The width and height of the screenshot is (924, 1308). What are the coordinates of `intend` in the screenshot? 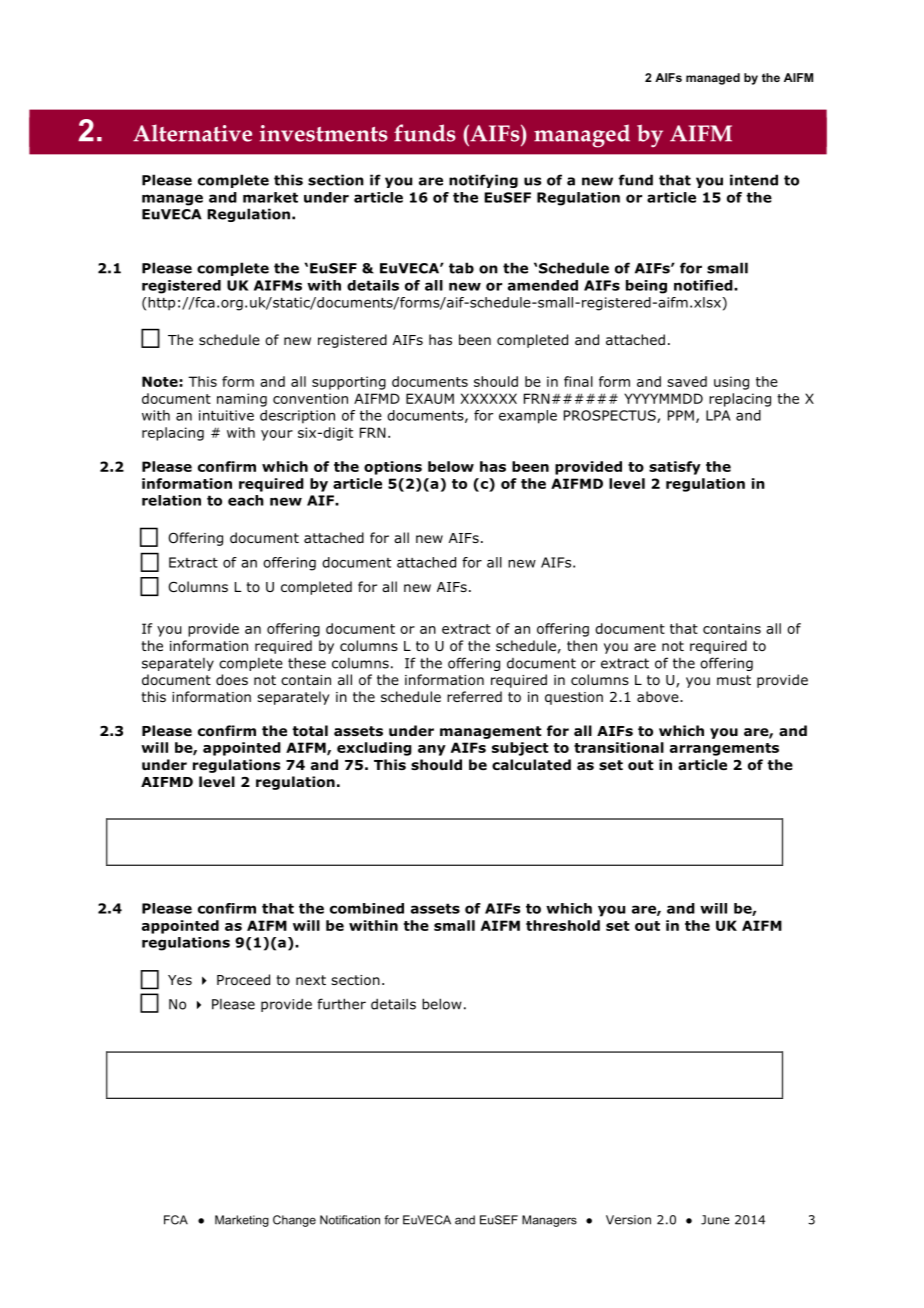 It's located at (754, 180).
